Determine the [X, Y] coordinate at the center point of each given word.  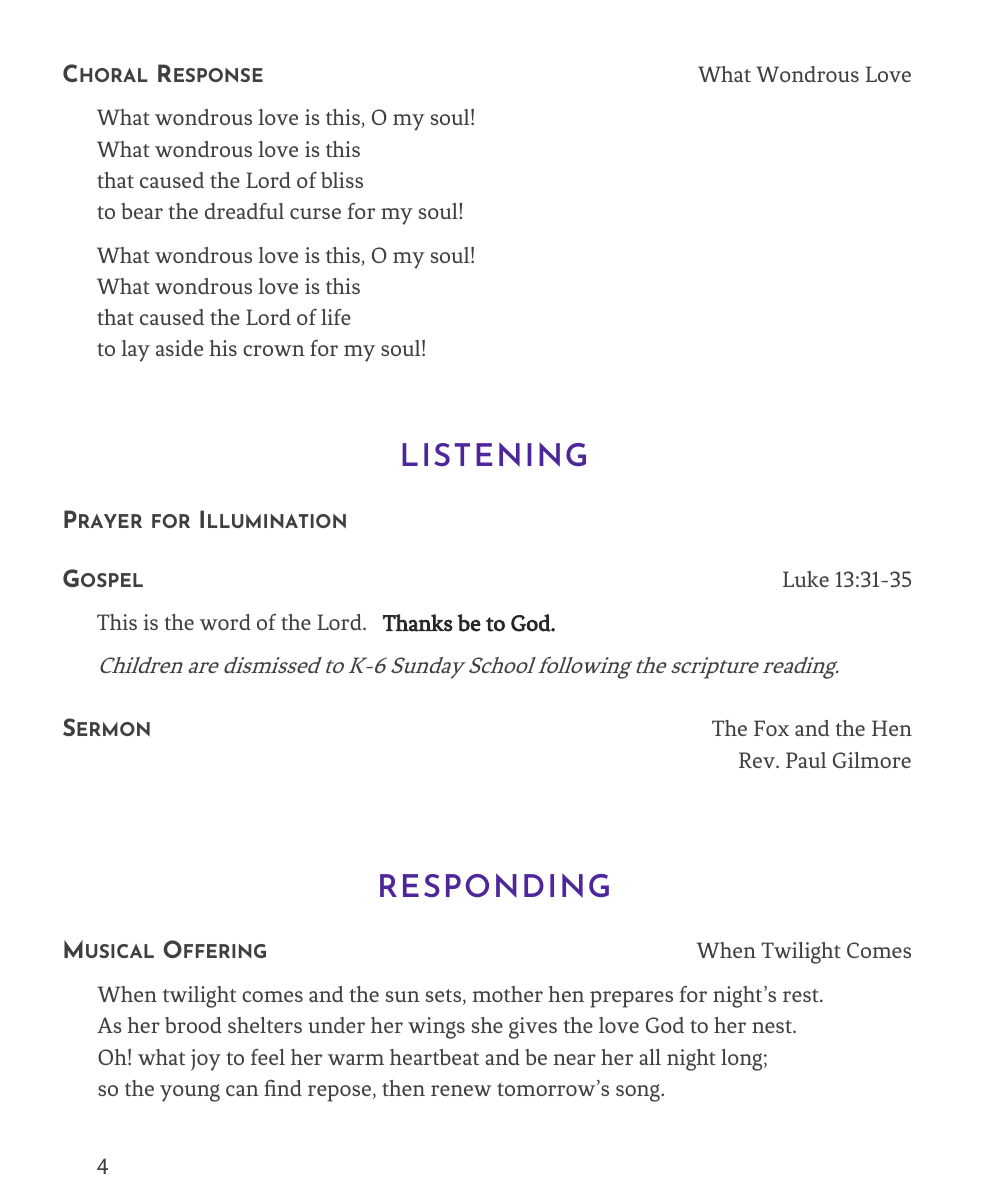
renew [461, 1090]
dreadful [244, 211]
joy [206, 1060]
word [225, 622]
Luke [806, 579]
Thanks [418, 623]
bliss [342, 180]
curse [315, 213]
